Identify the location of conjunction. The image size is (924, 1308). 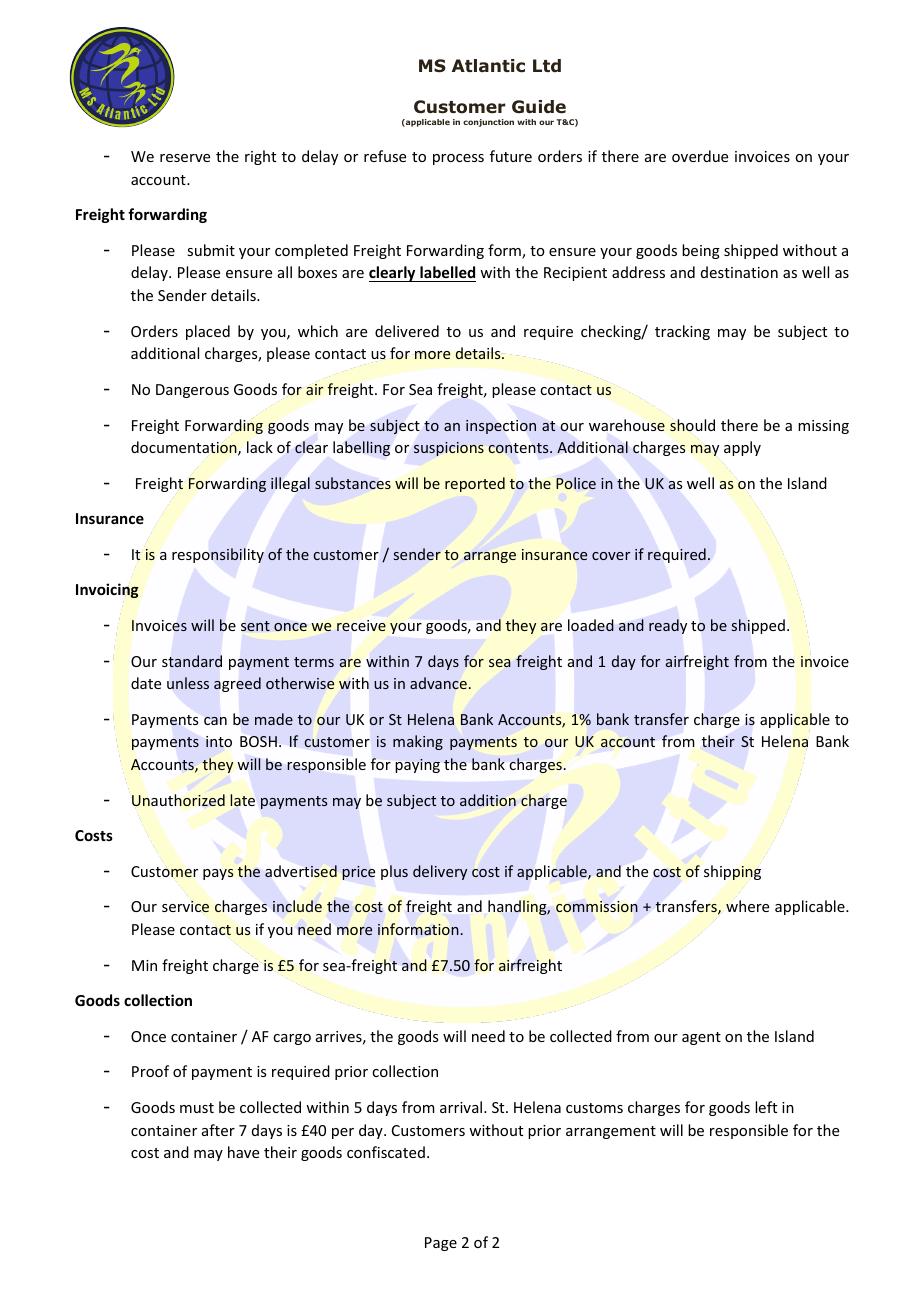
(488, 123).
